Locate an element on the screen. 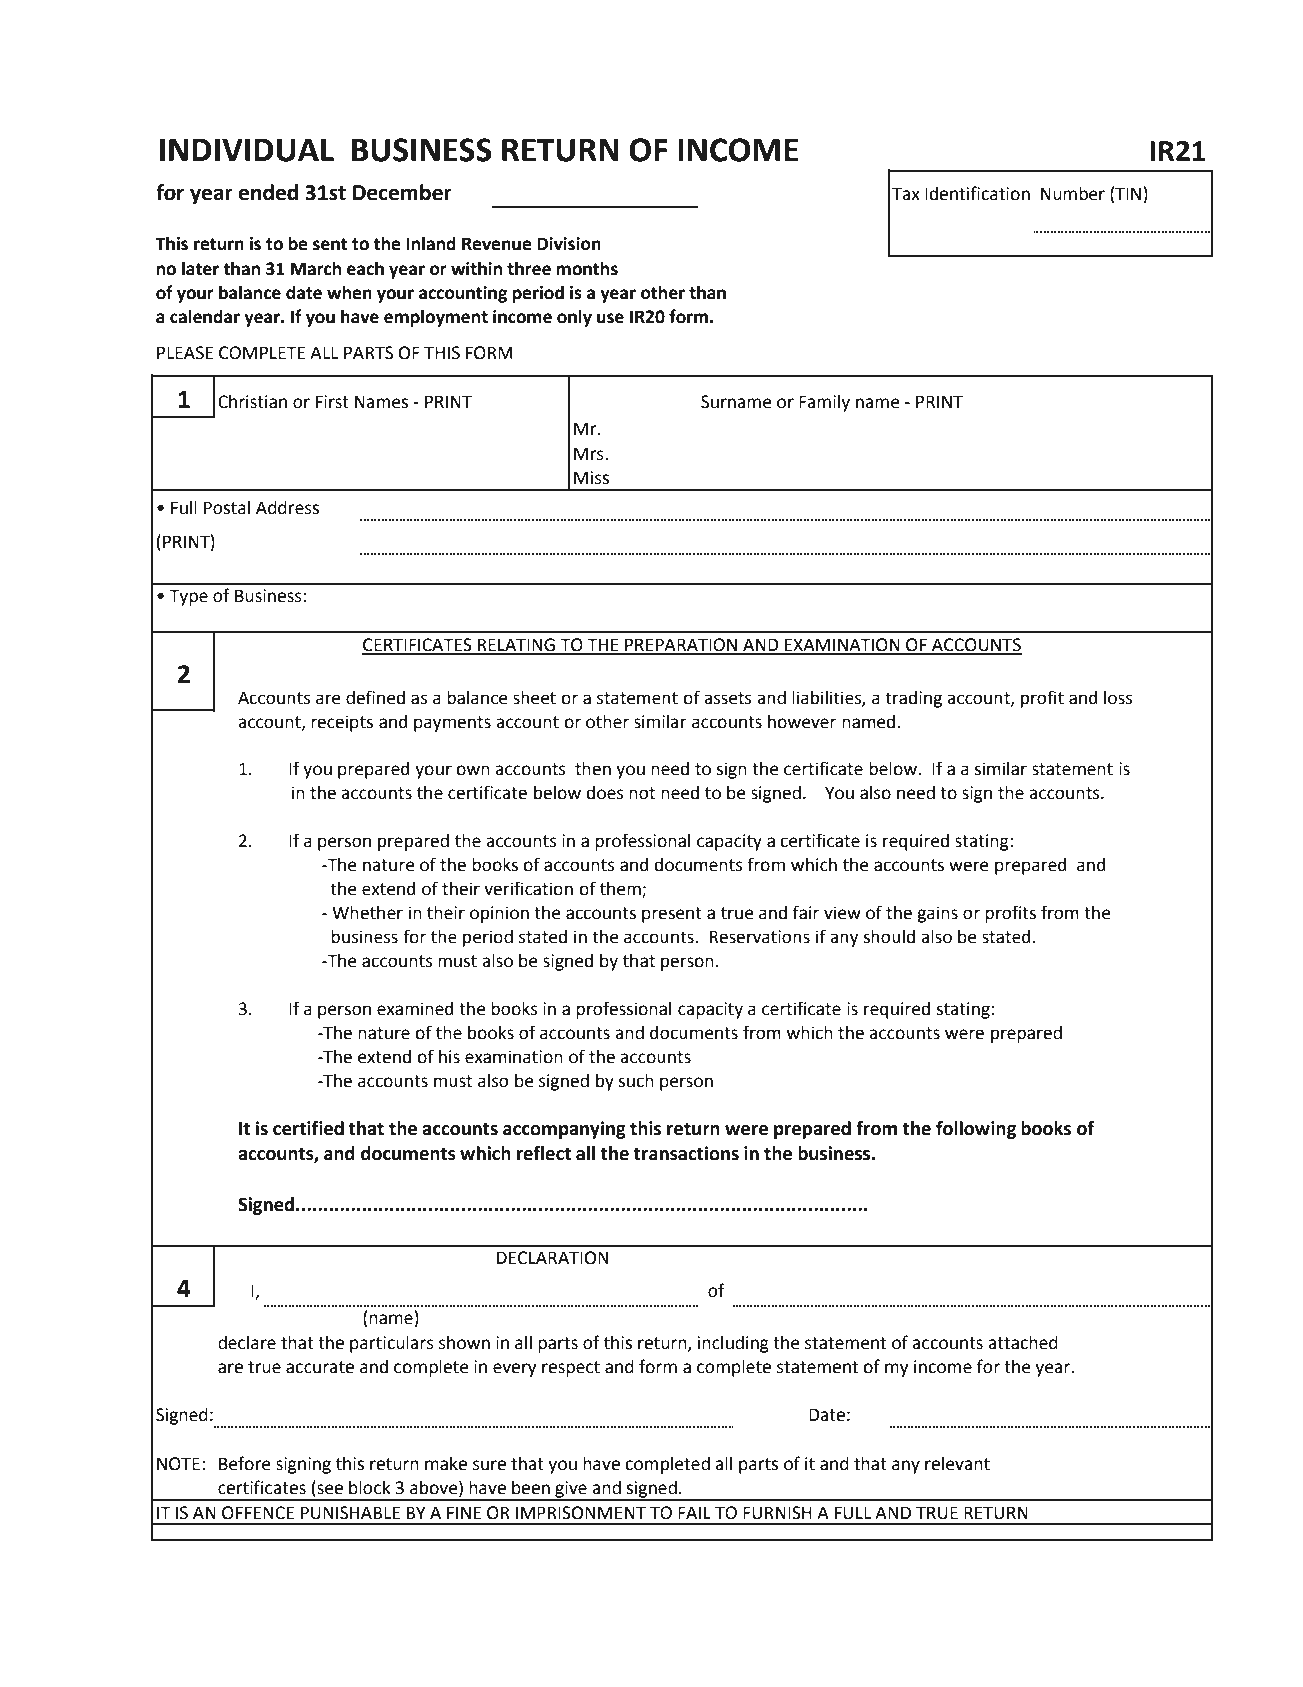 The width and height of the screenshot is (1303, 1687). Whether is located at coordinates (367, 913).
